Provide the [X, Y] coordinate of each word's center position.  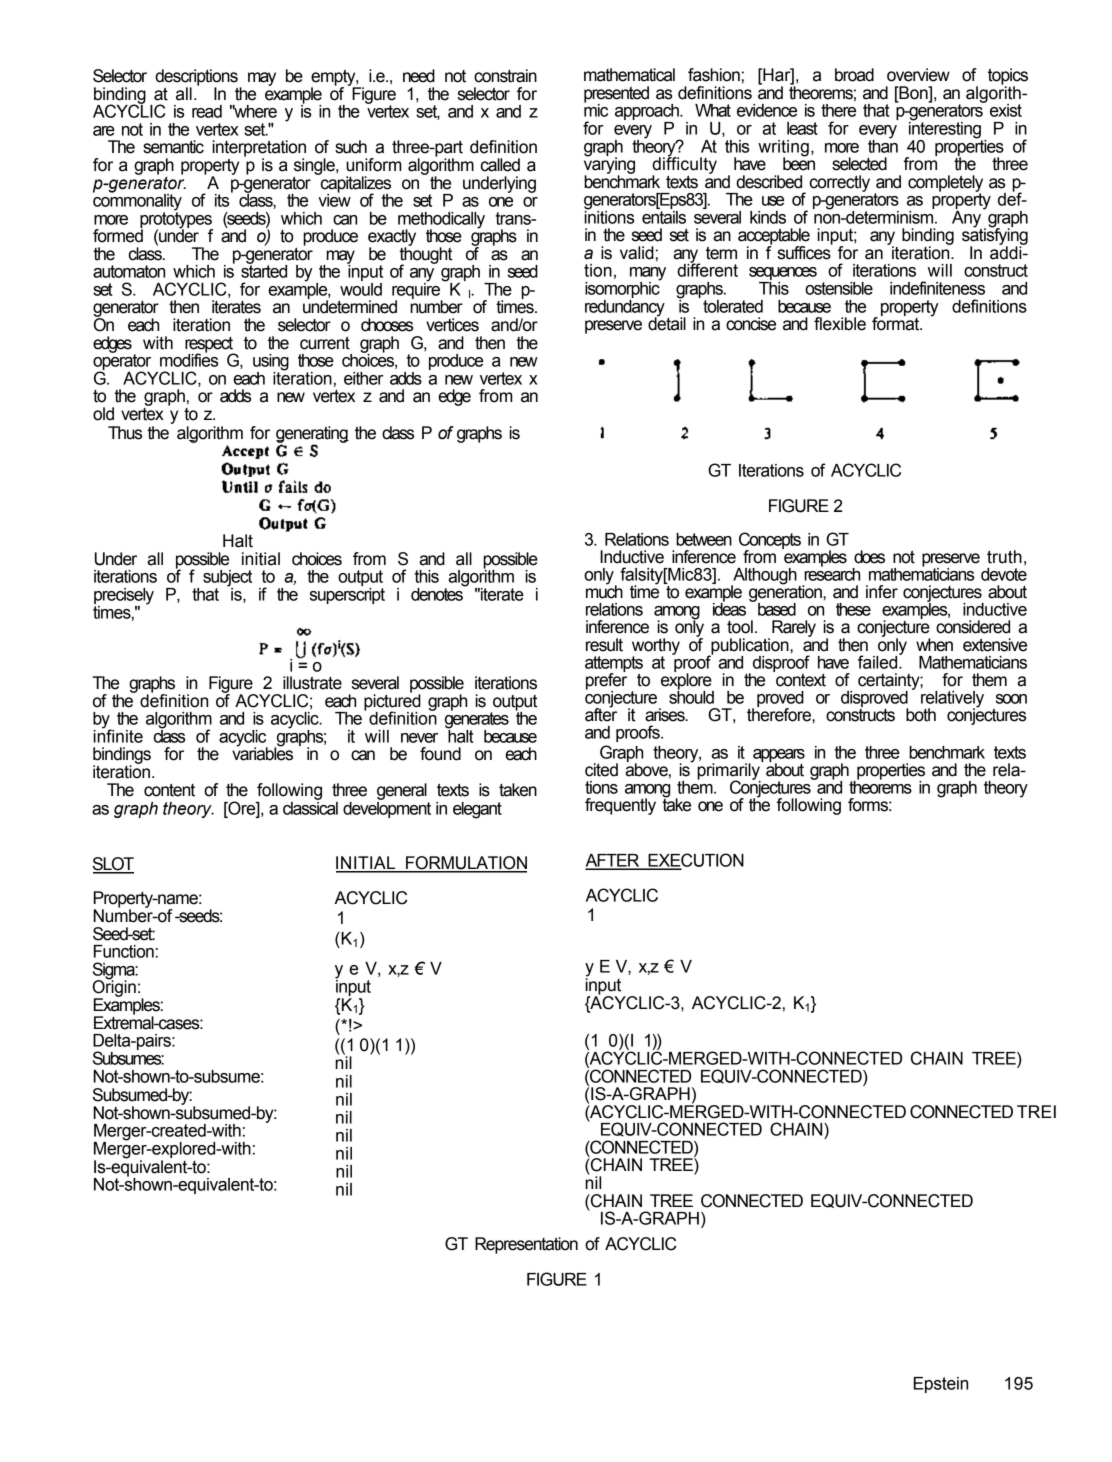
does [869, 557]
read [207, 111]
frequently [620, 806]
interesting [946, 130]
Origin [114, 988]
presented [616, 95]
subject [227, 579]
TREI [1036, 1111]
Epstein [941, 1385]
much [604, 591]
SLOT [113, 865]
